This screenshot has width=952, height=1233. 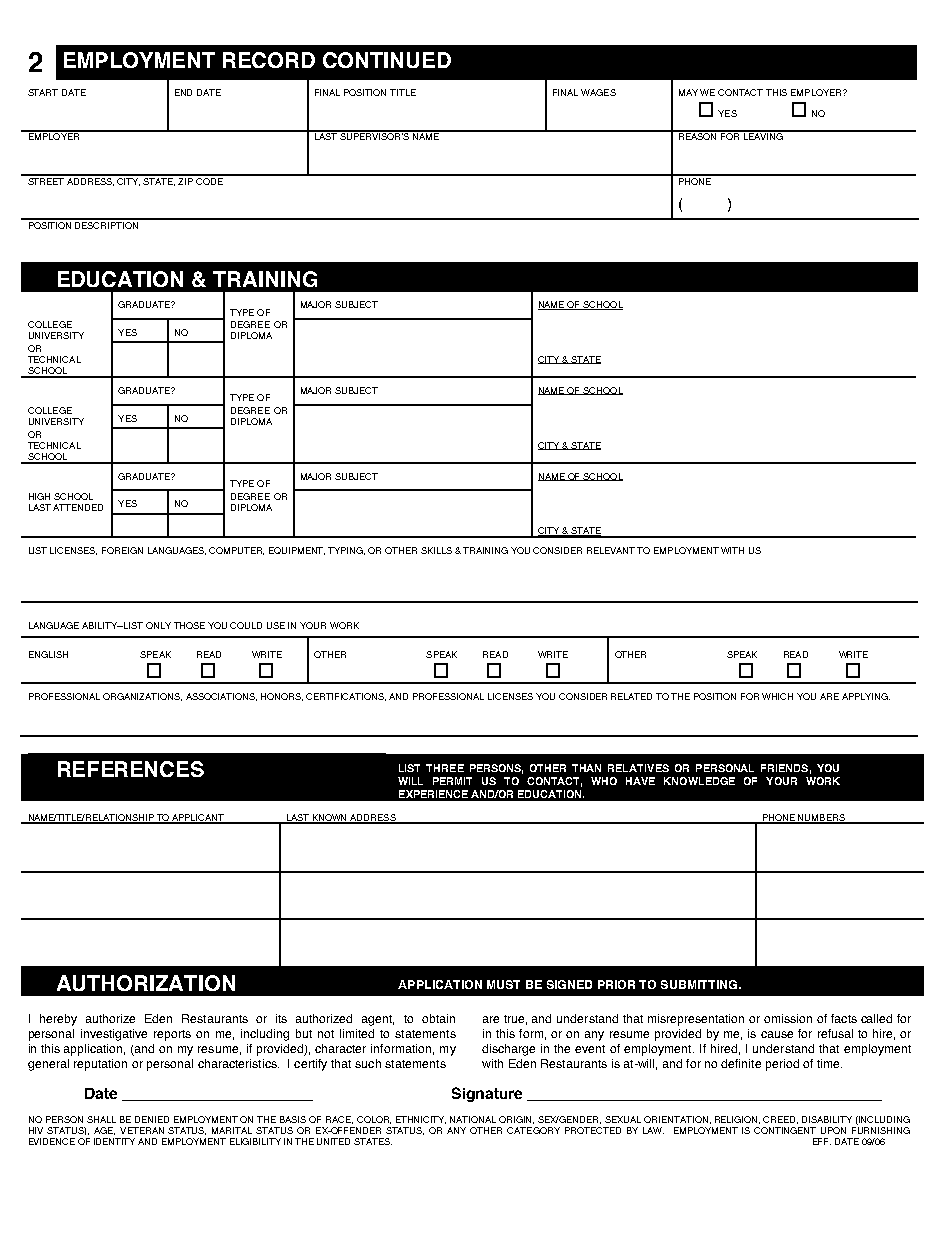 What do you see at coordinates (198, 818) in the screenshot?
I see `APPLICANT` at bounding box center [198, 818].
